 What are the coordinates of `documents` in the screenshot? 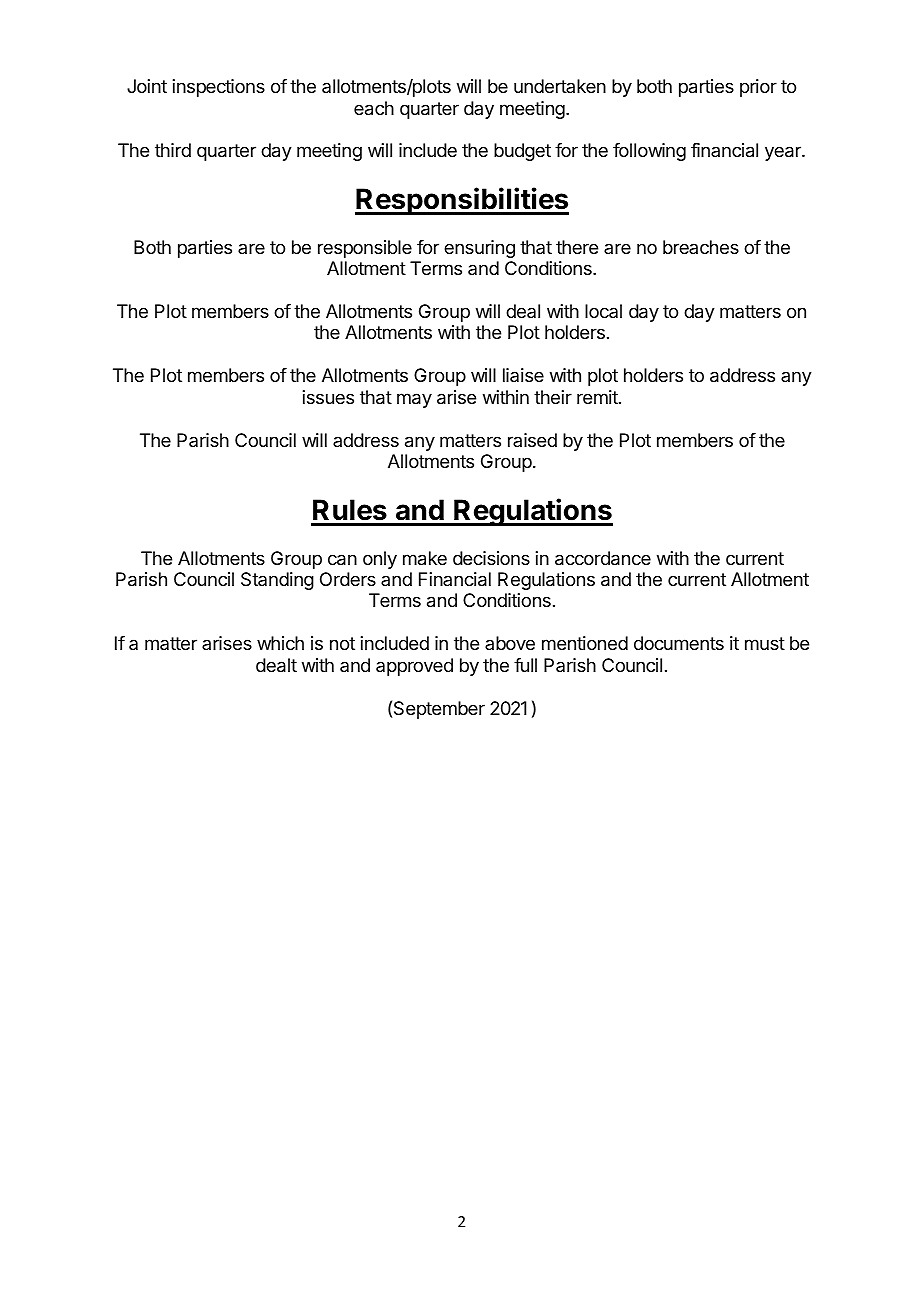 It's located at (679, 643).
